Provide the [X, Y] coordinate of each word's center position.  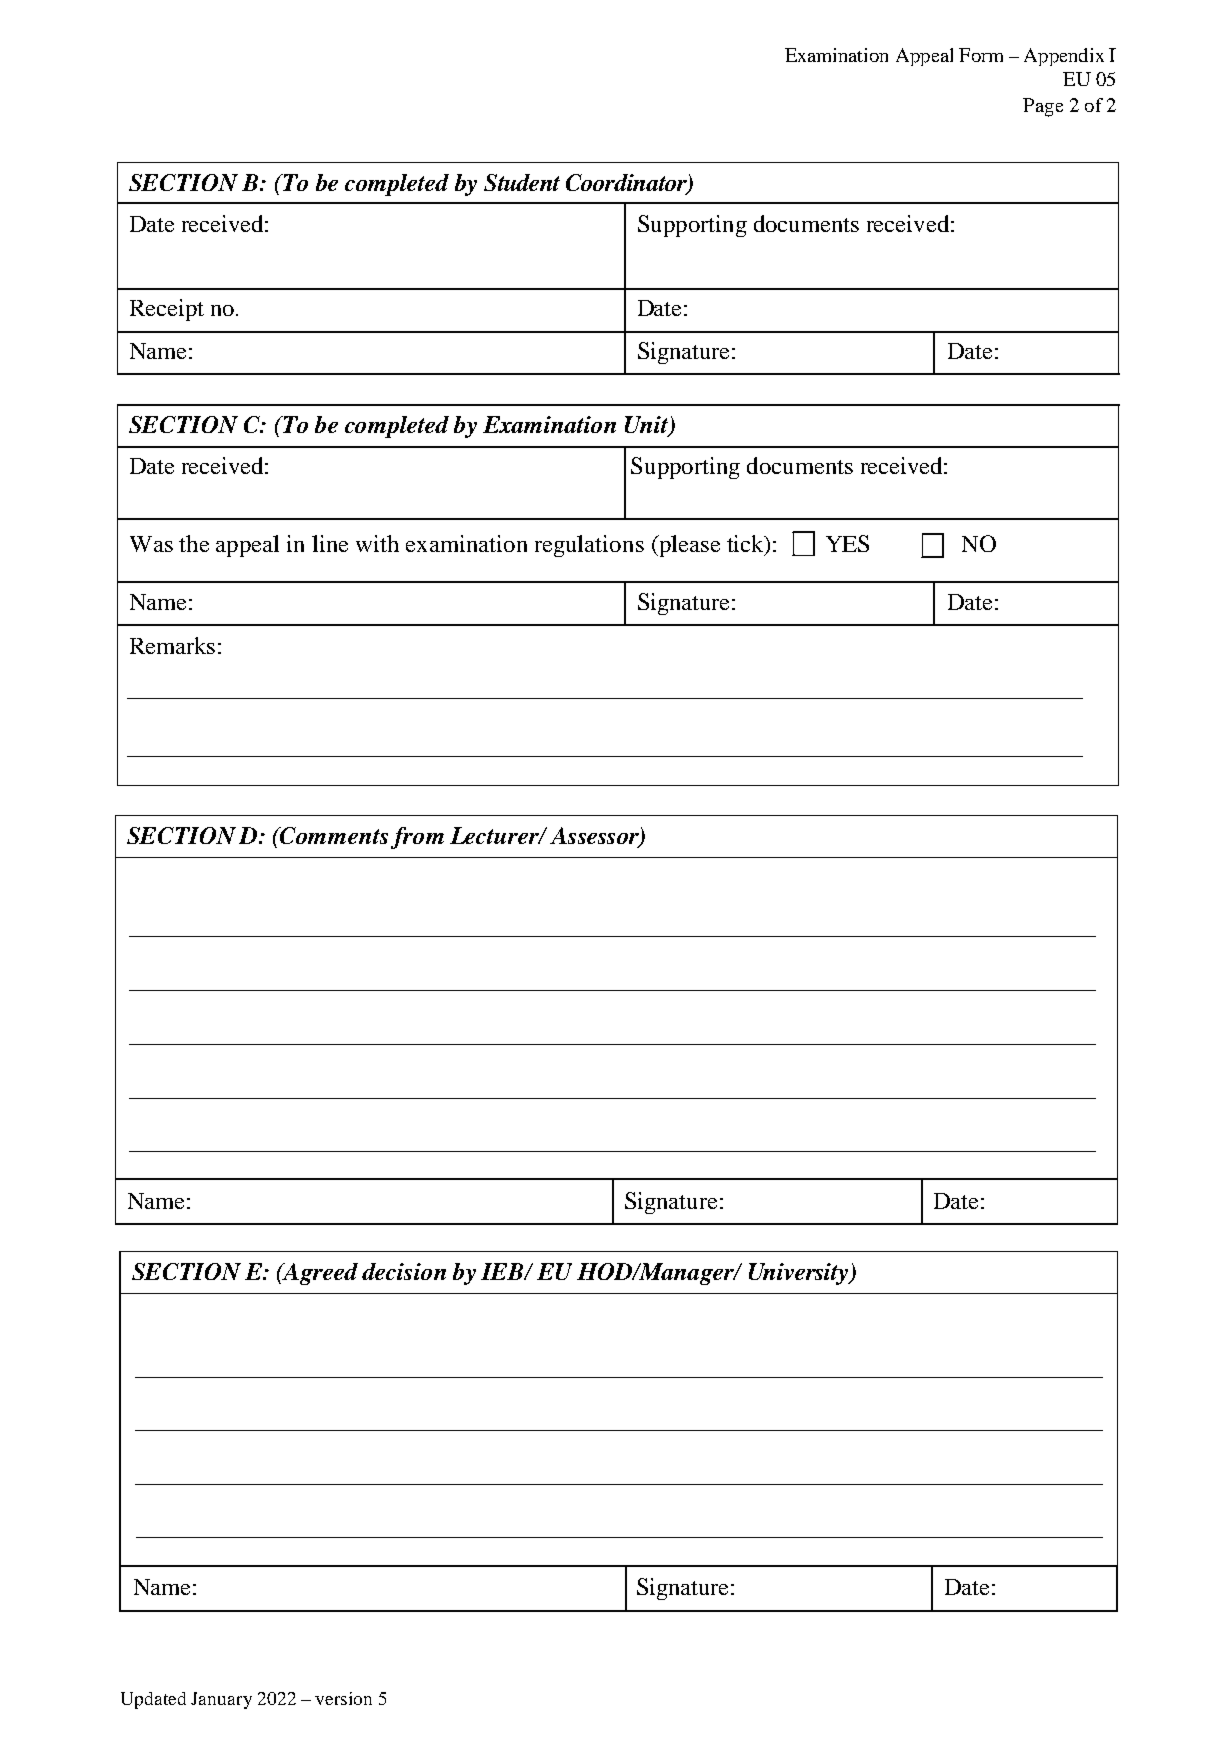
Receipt [167, 310]
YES [847, 543]
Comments [333, 835]
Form [981, 55]
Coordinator [627, 184]
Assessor [595, 837]
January [221, 1700]
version [343, 1698]
